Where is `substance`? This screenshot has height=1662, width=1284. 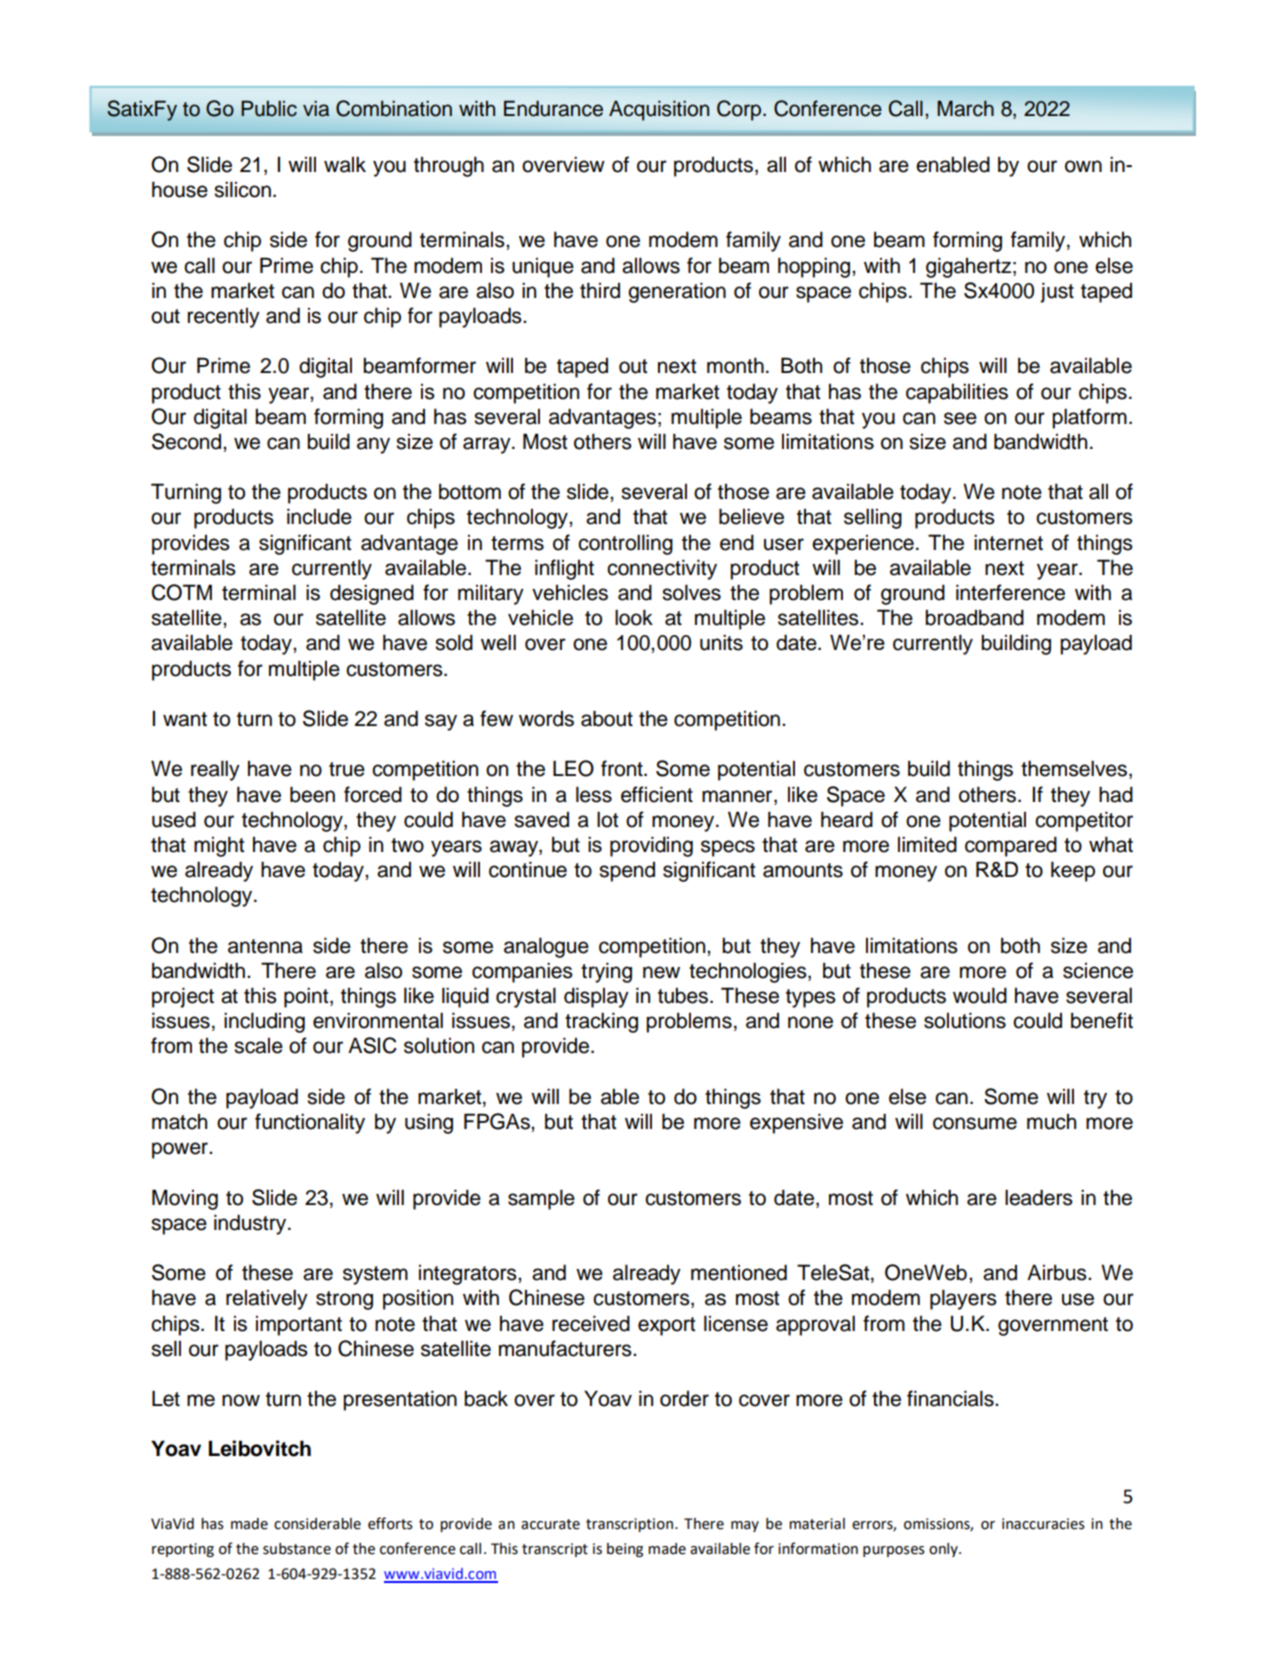 substance is located at coordinates (297, 1549).
